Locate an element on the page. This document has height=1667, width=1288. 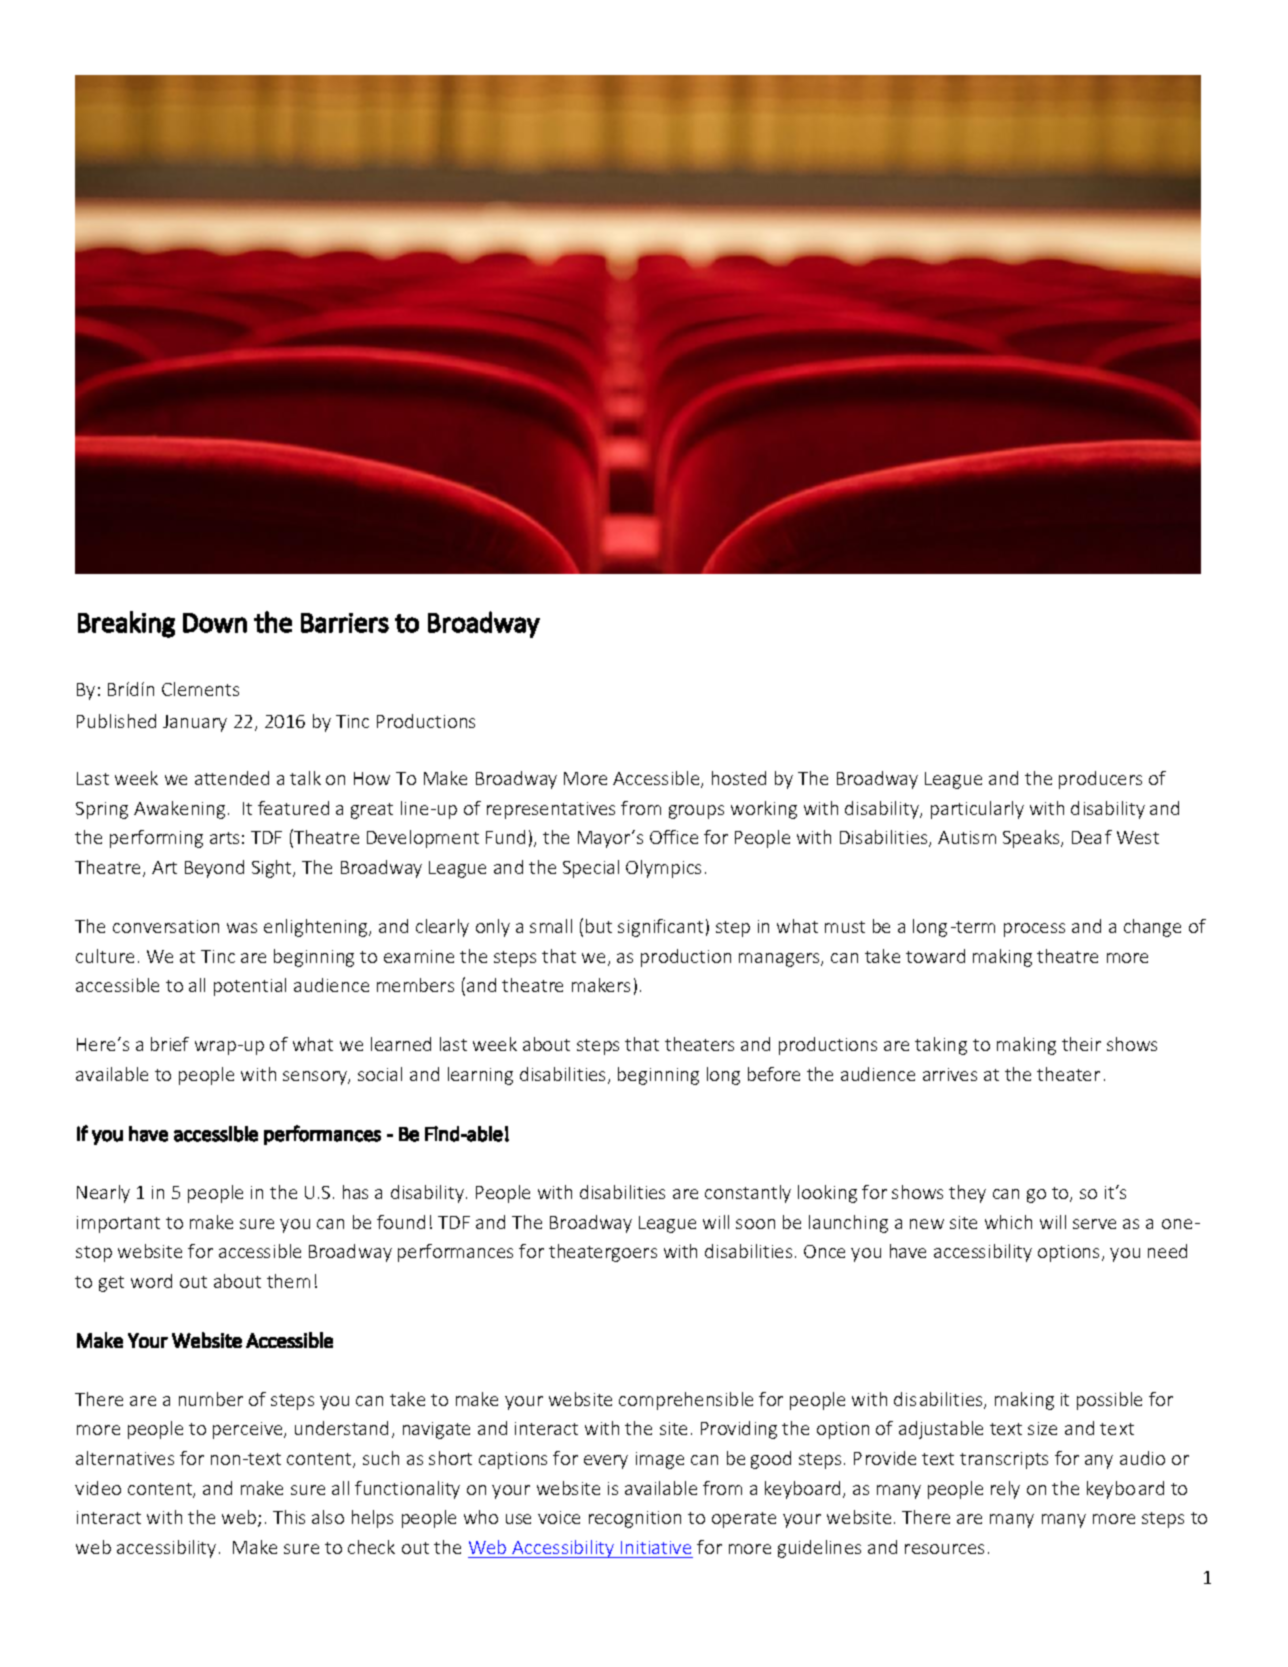
Speaks is located at coordinates (1032, 839).
